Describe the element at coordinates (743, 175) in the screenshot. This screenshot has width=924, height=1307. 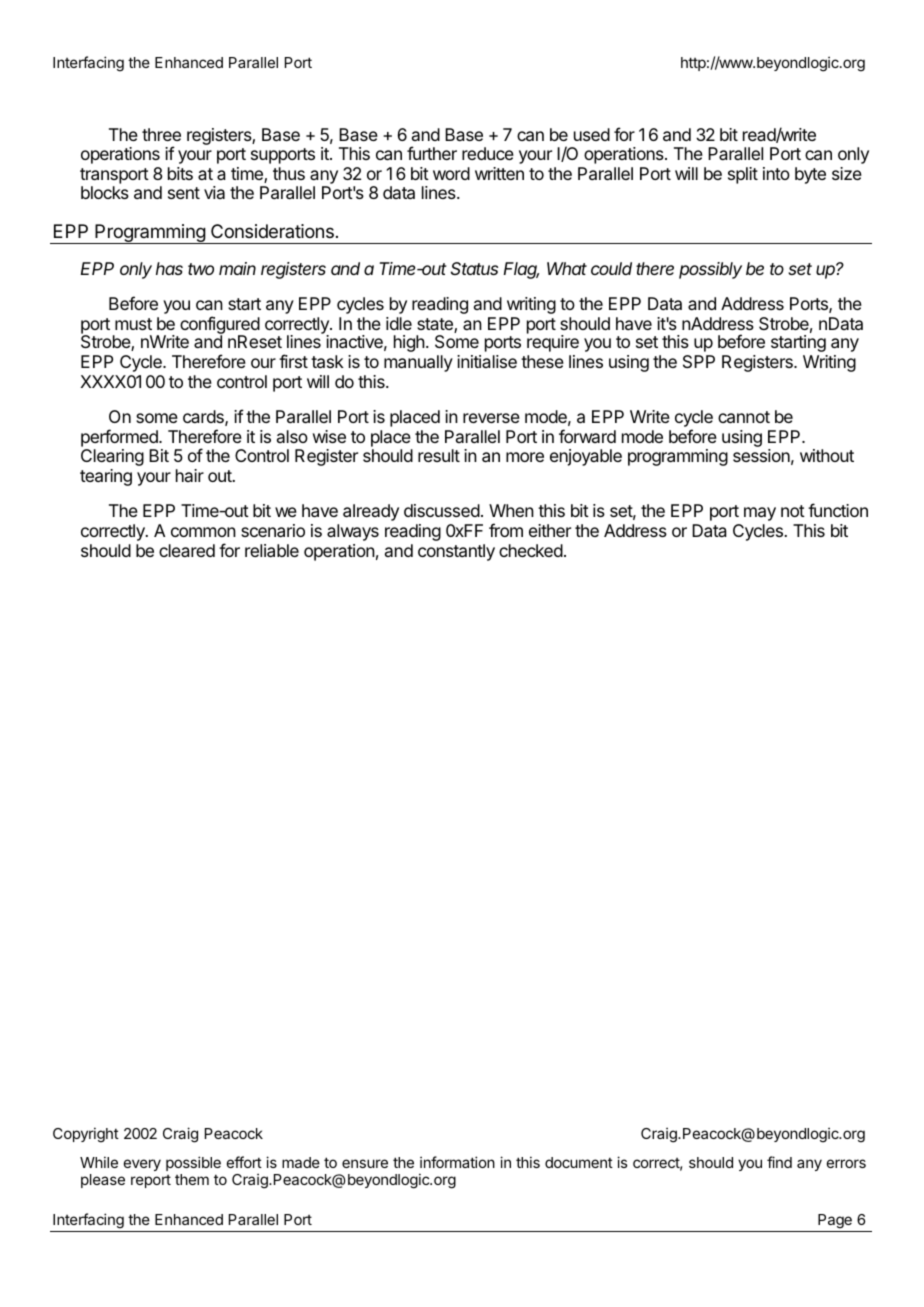
I see `split` at that location.
